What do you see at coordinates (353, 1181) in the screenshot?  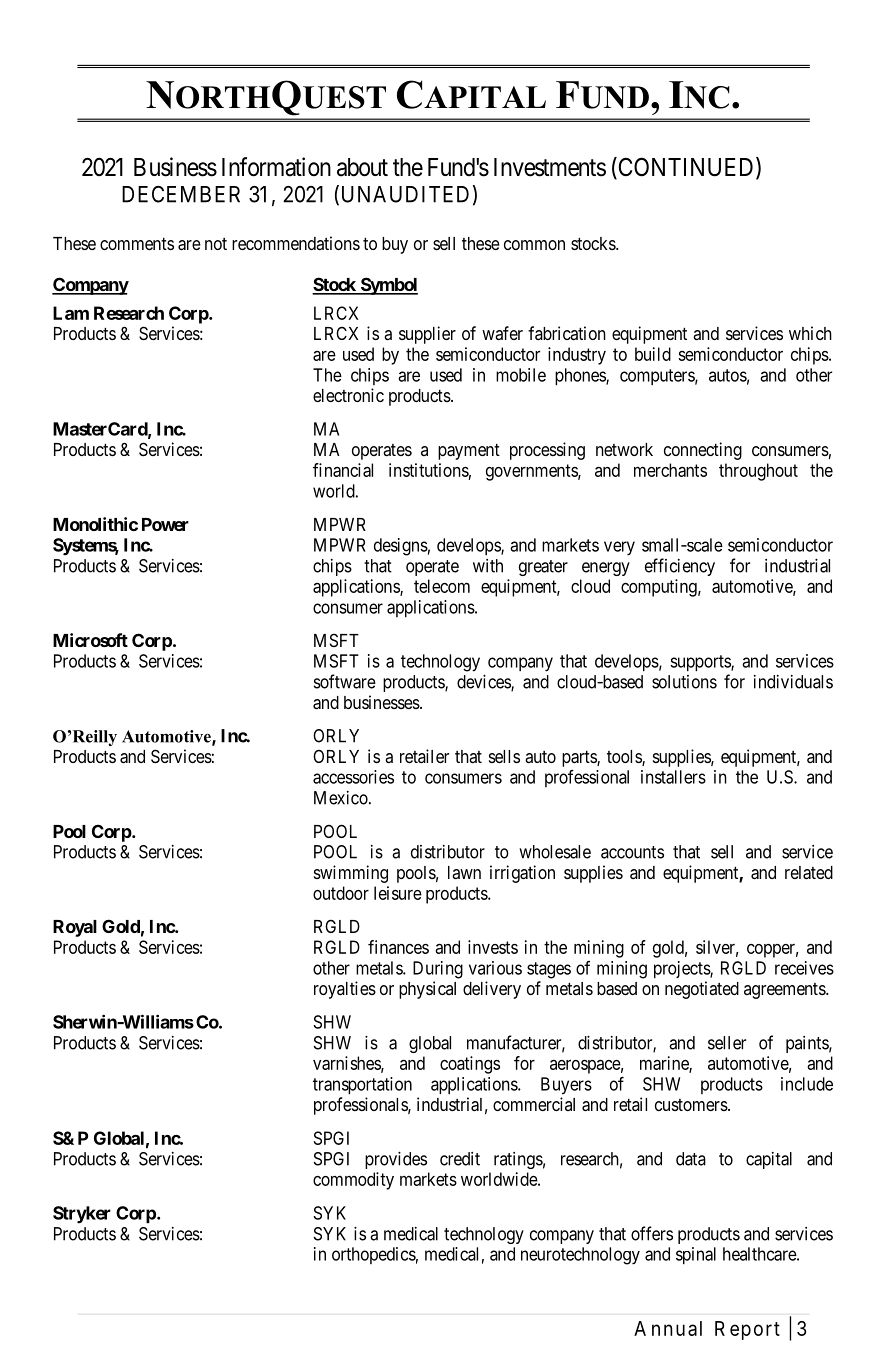 I see `commodity` at bounding box center [353, 1181].
